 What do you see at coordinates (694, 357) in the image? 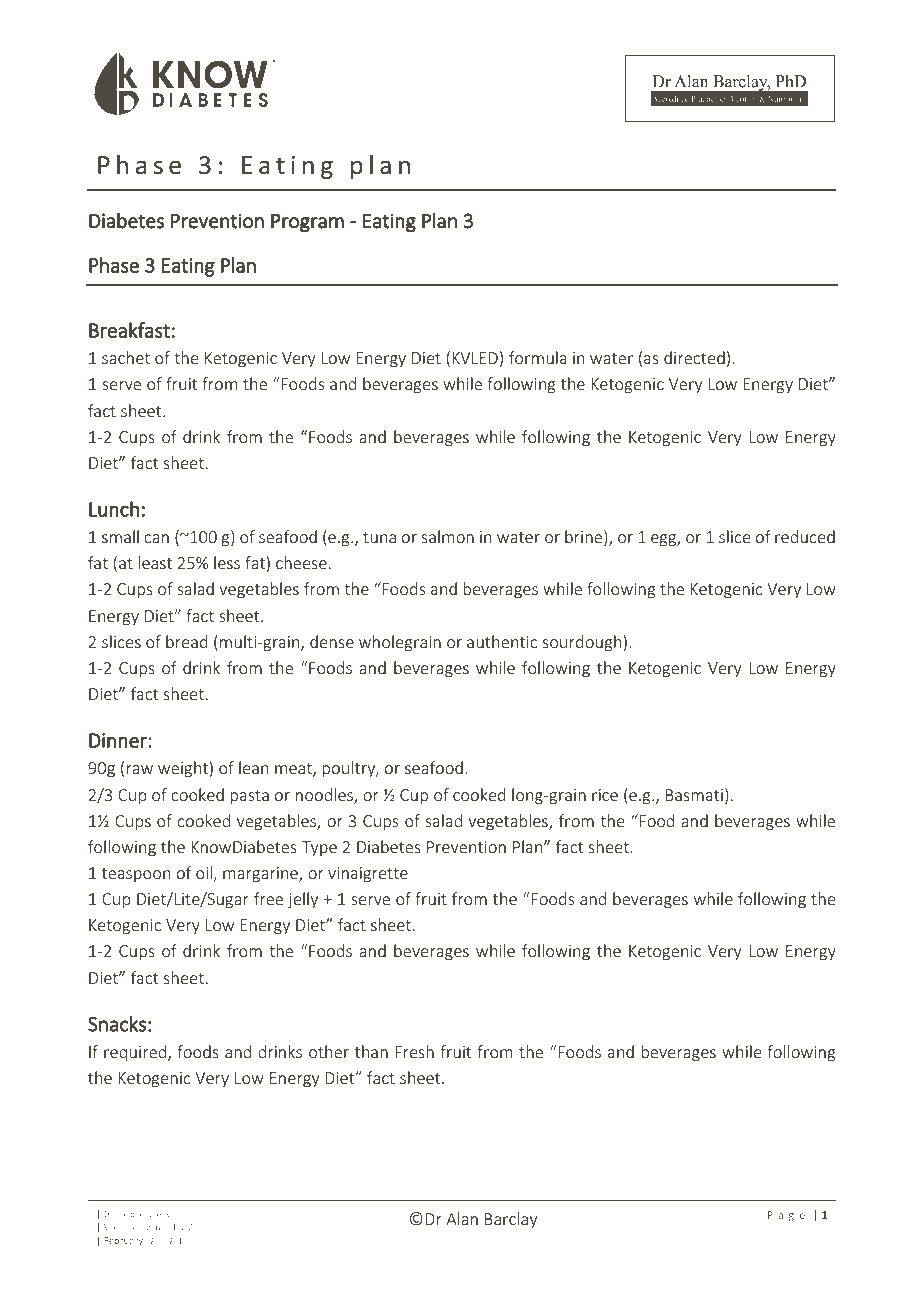
I see `directed` at bounding box center [694, 357].
